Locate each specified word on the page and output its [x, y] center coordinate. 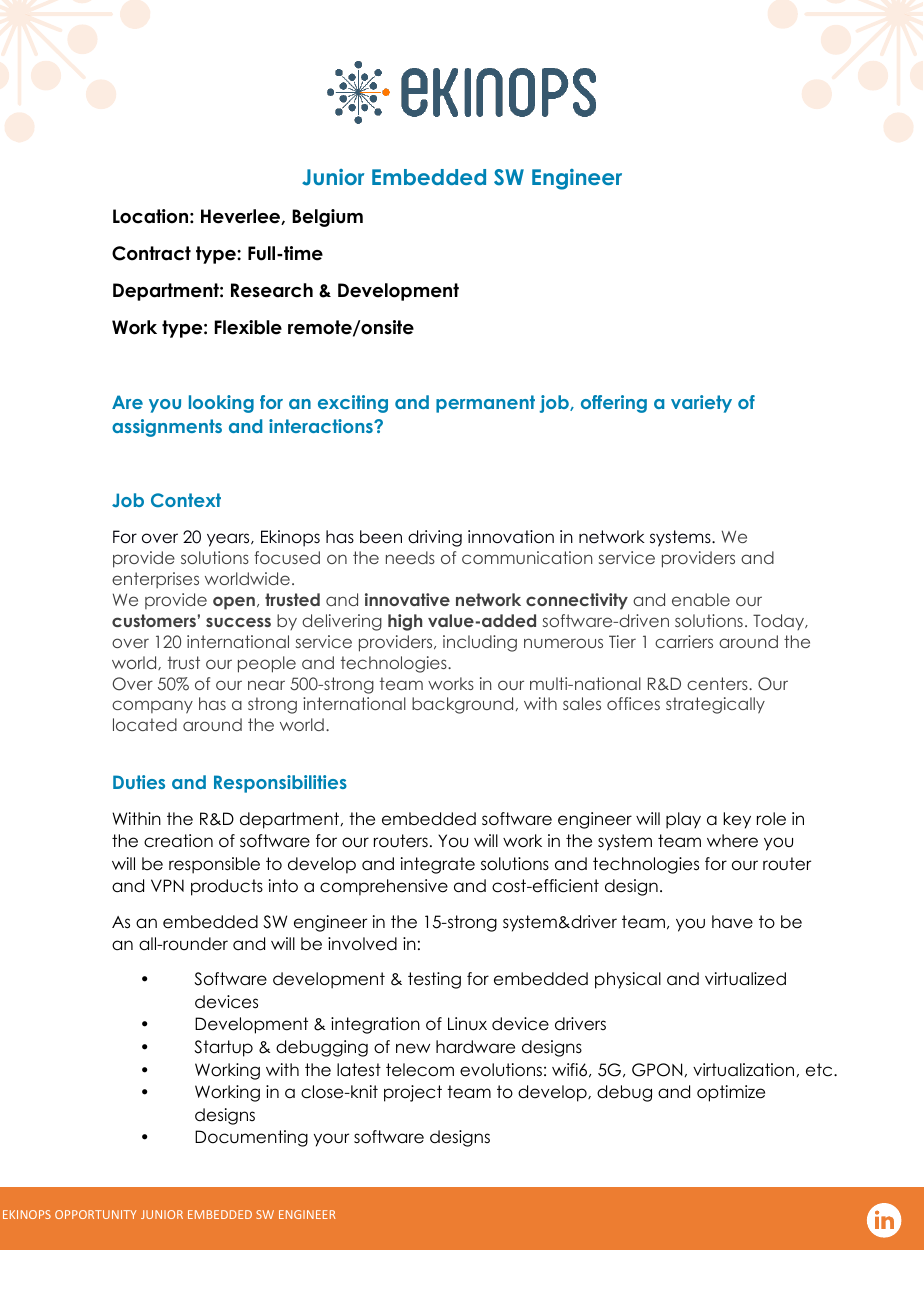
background [462, 705]
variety [701, 404]
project [413, 1093]
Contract [151, 253]
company [152, 707]
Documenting [251, 1138]
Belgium [327, 218]
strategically [715, 705]
